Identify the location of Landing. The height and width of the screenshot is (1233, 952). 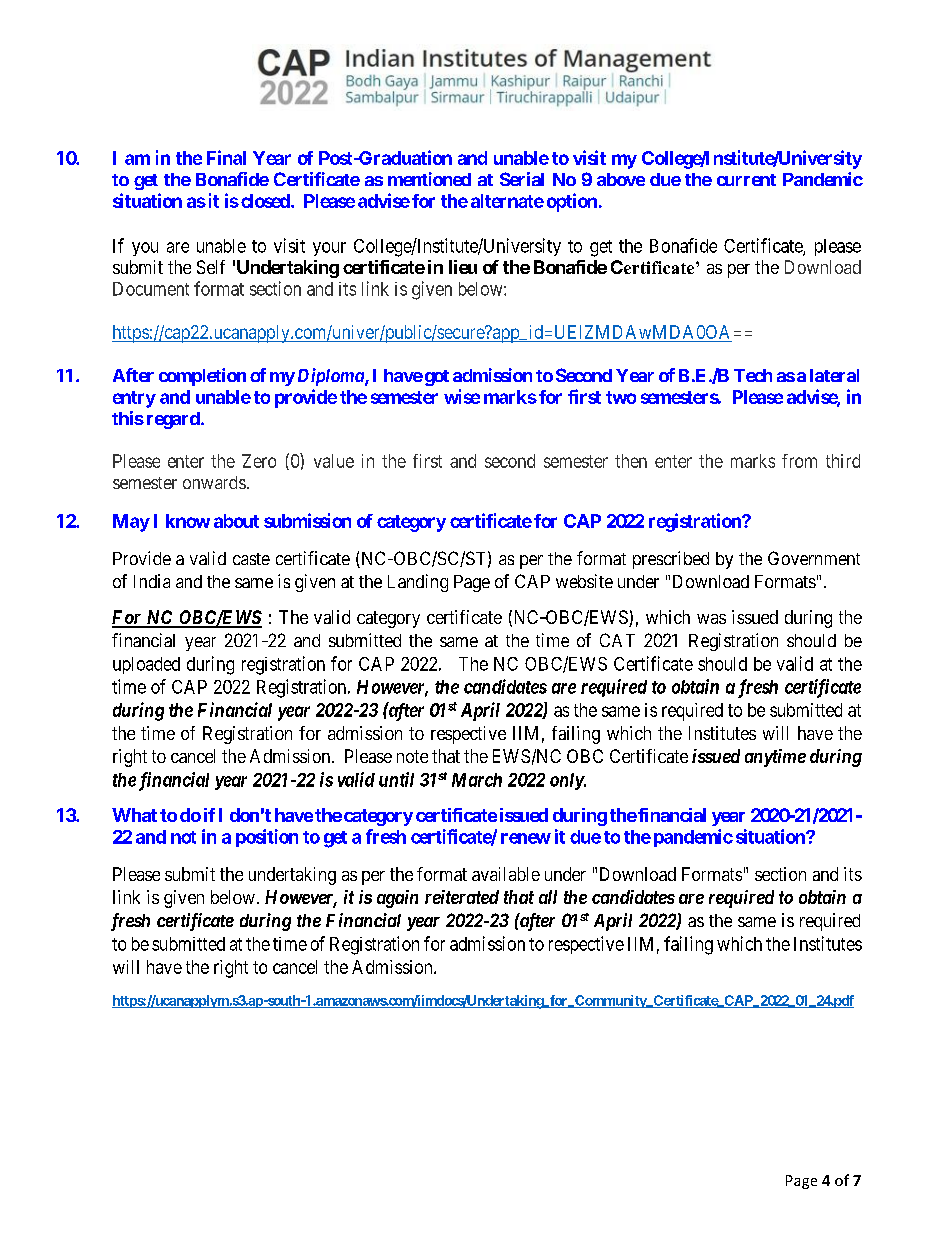
(418, 583).
